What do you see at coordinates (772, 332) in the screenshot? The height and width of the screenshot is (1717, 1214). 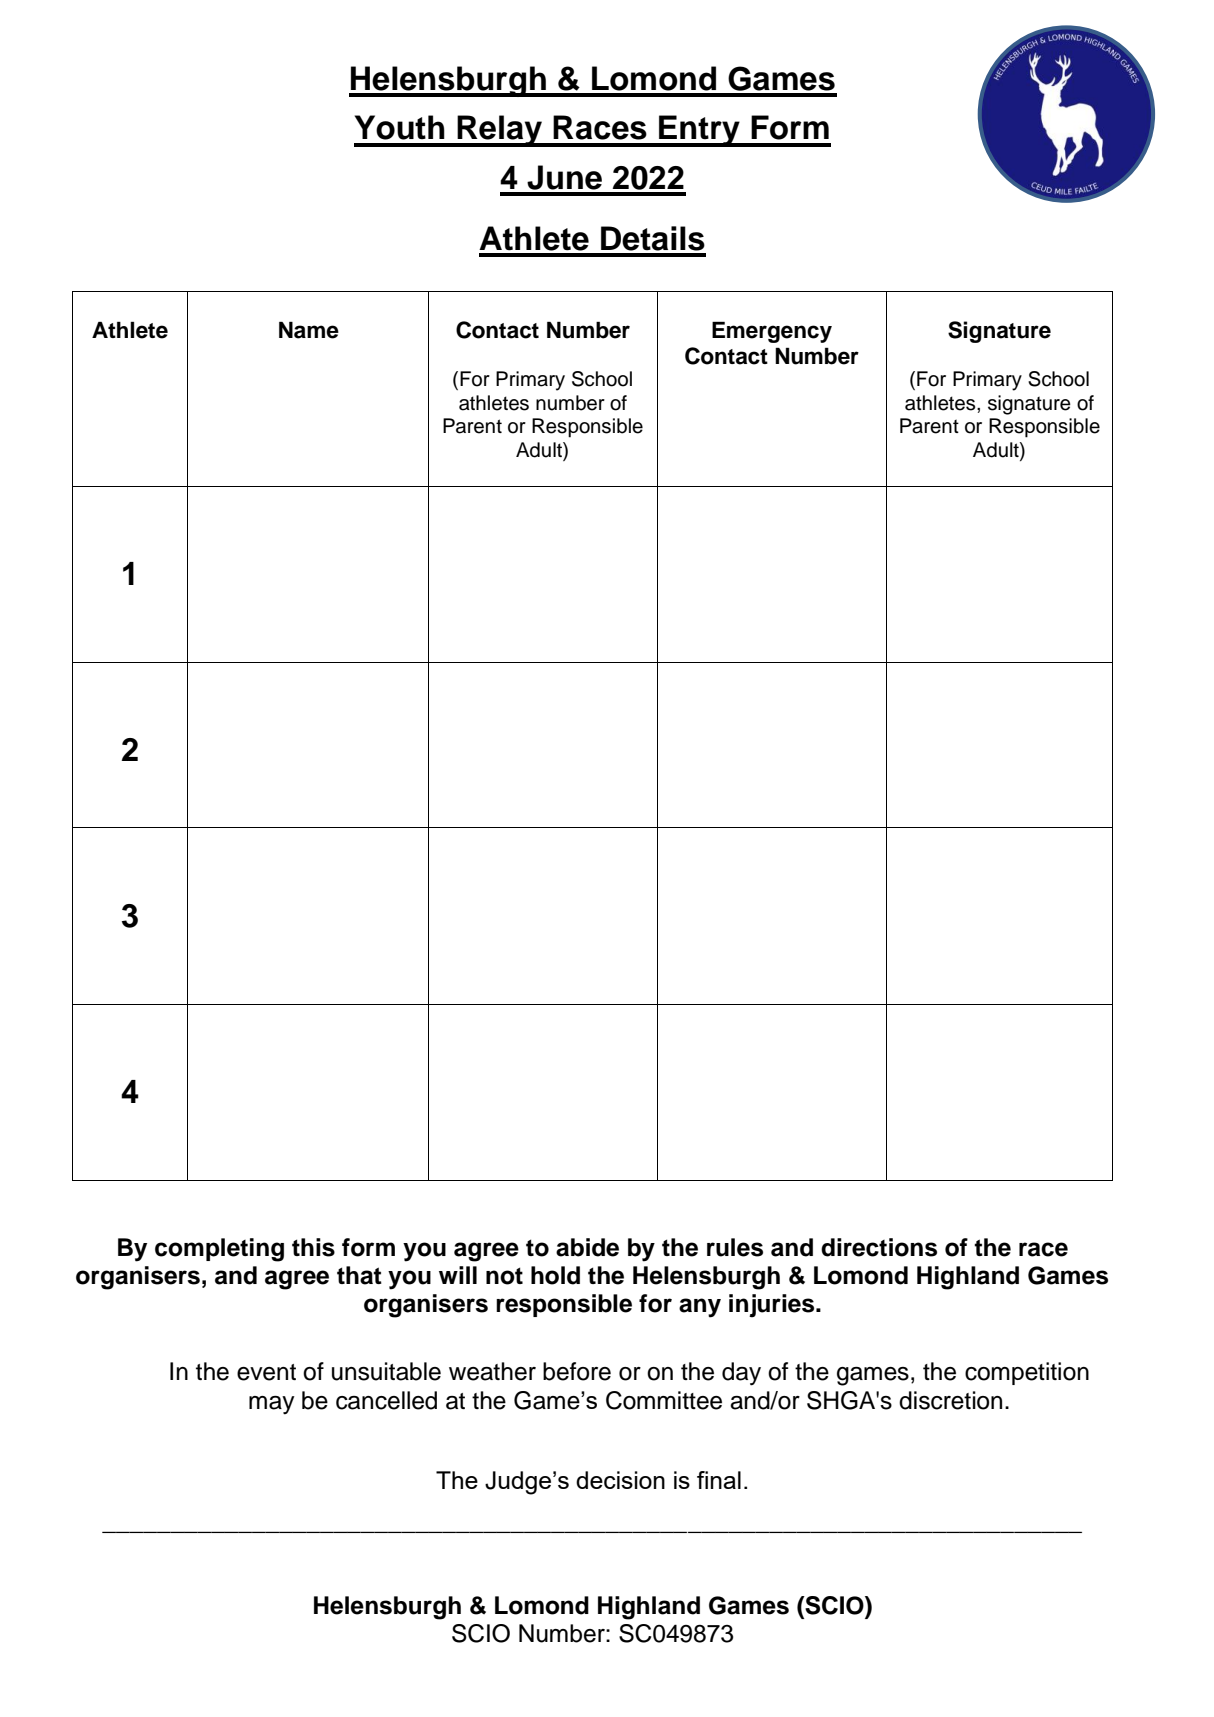 I see `Emergency` at bounding box center [772, 332].
